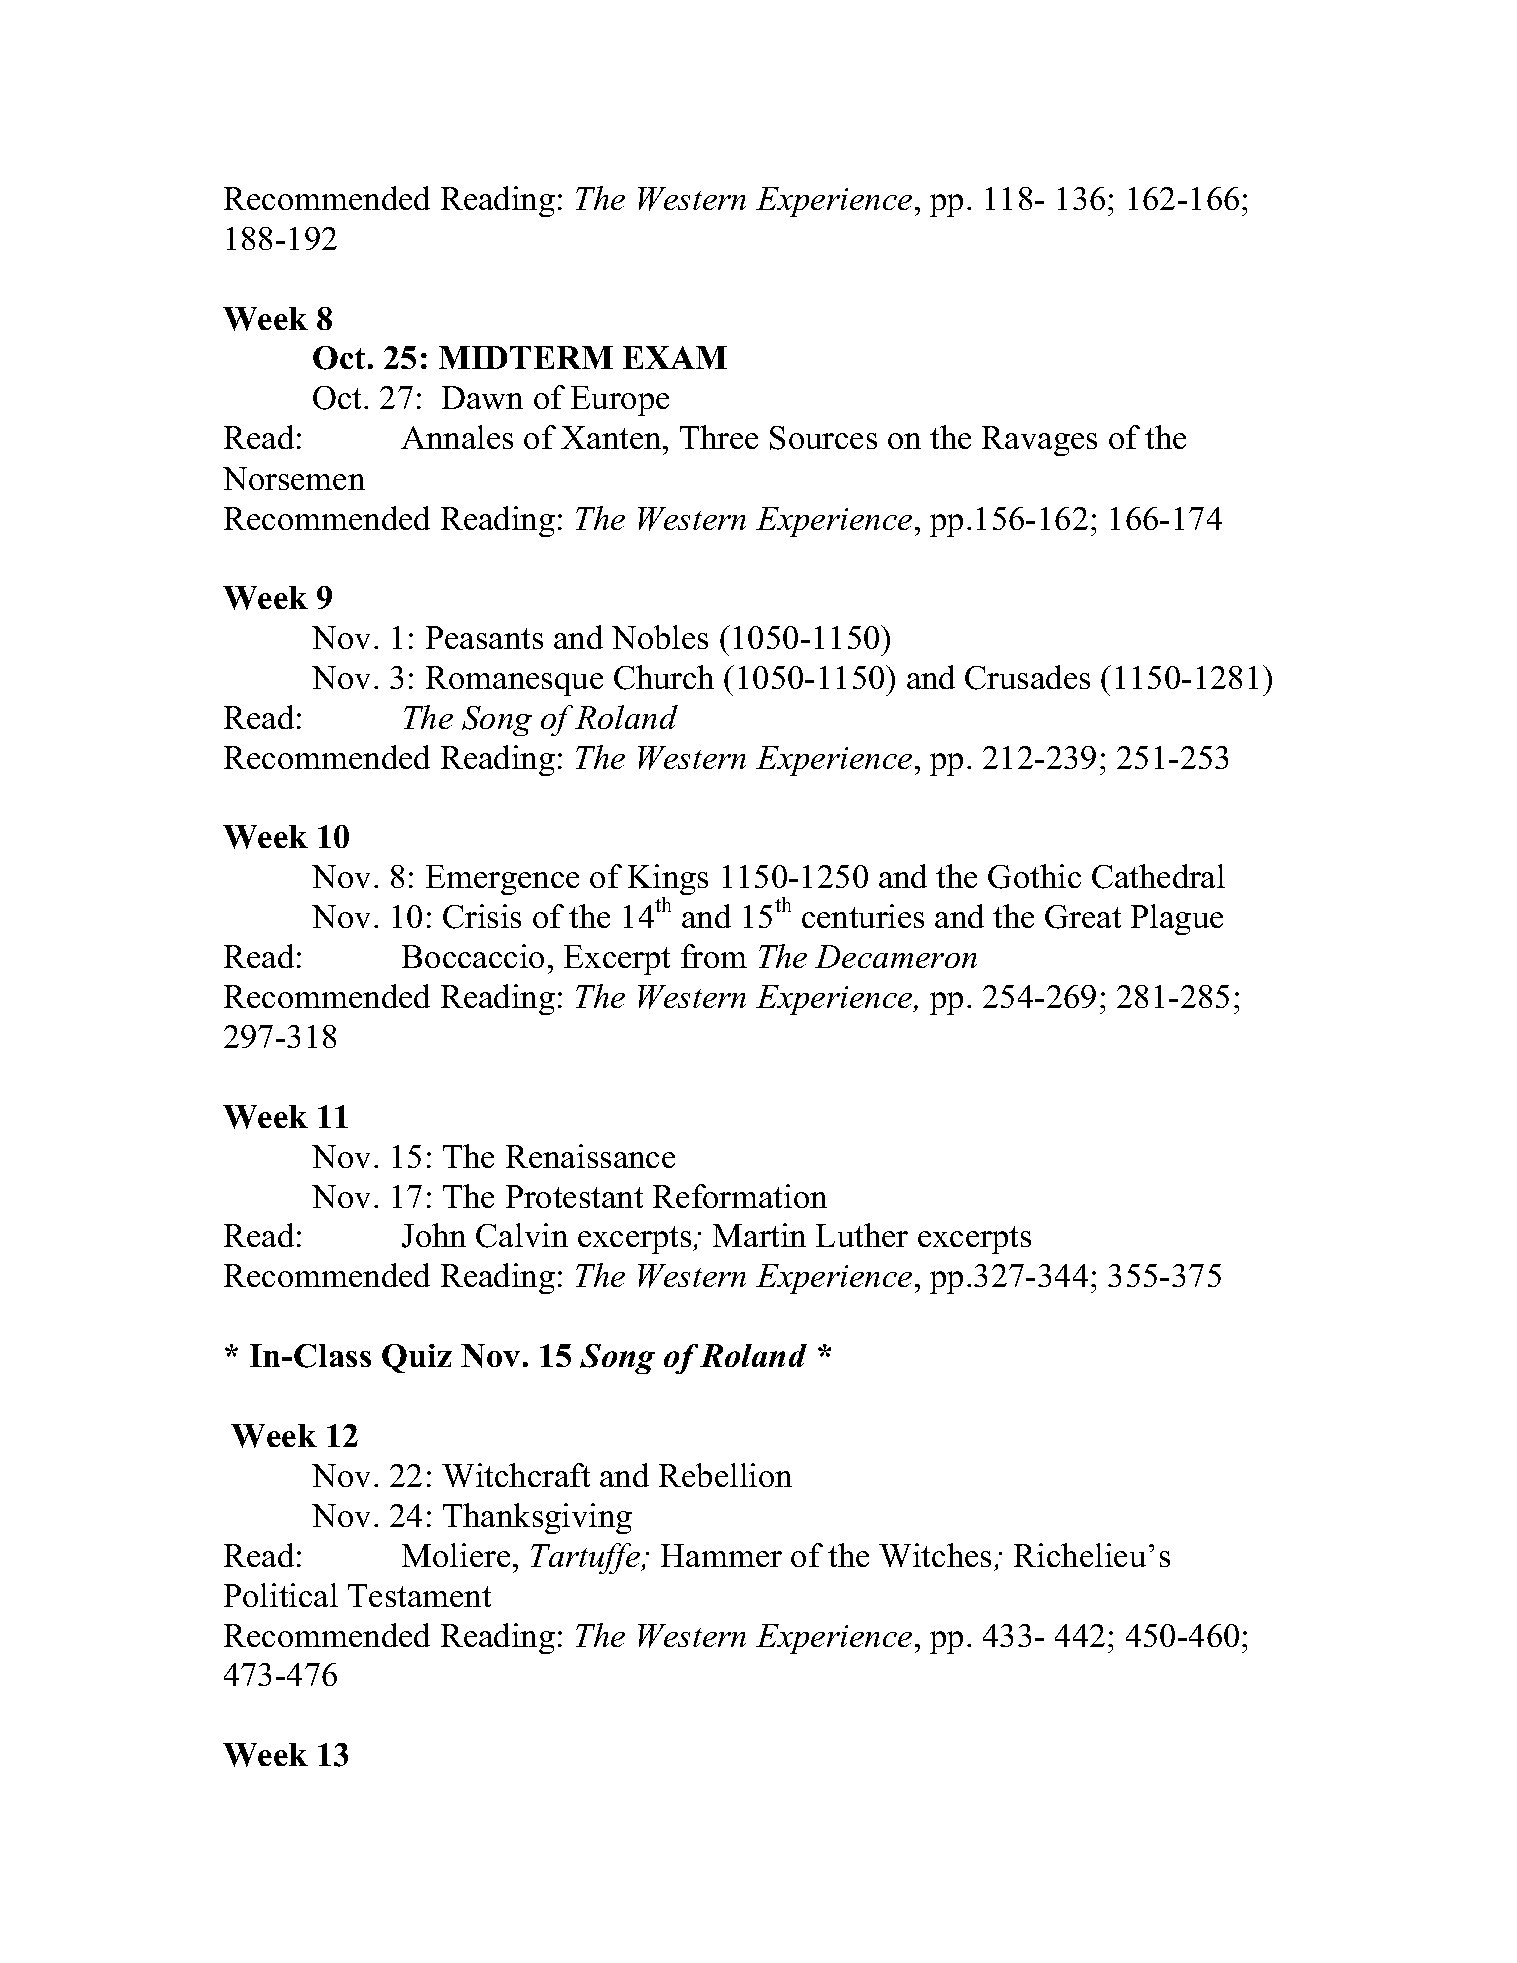  I want to click on Witches, so click(935, 1555).
